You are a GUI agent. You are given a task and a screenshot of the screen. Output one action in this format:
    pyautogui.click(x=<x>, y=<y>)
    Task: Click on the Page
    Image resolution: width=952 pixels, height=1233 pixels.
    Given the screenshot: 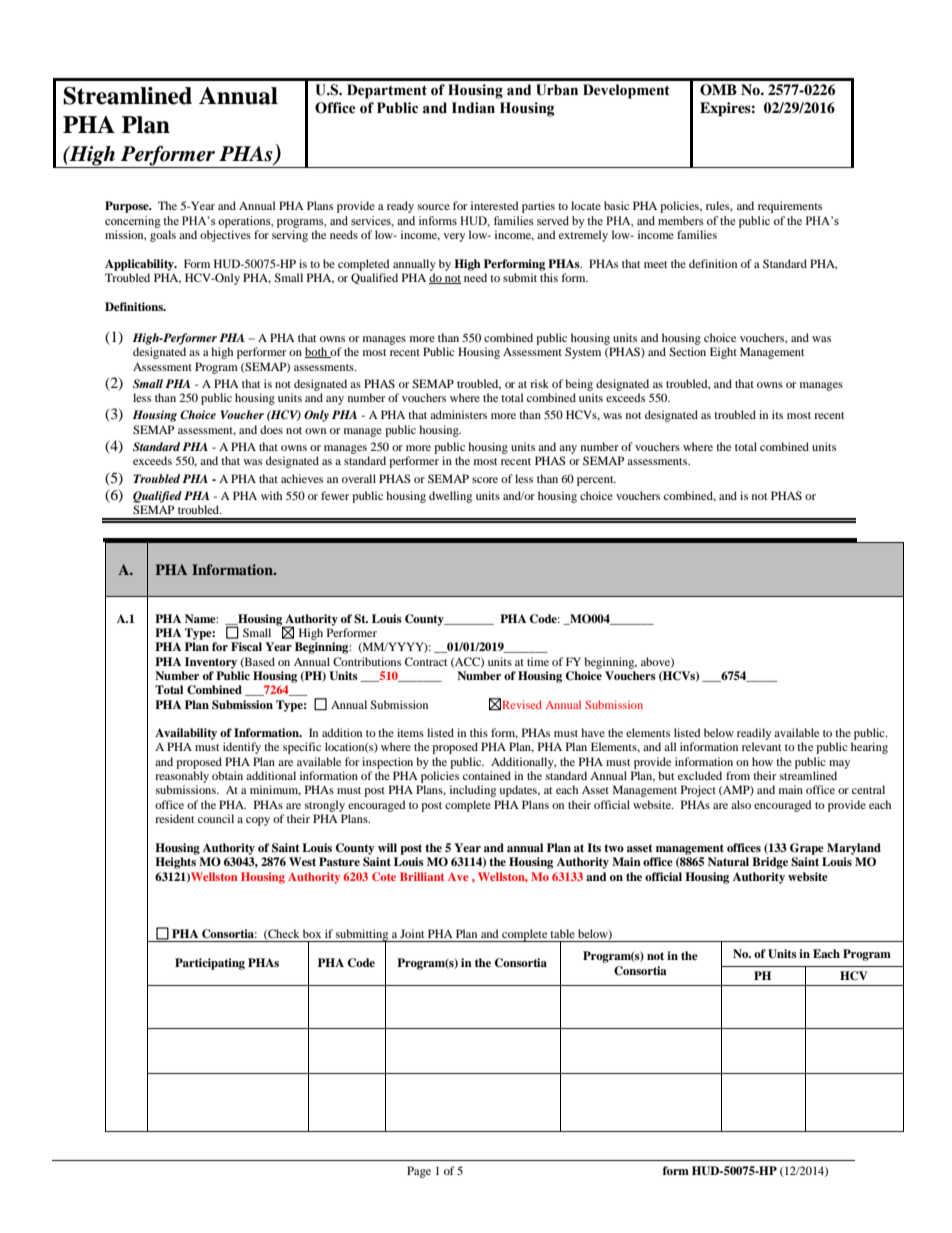 What is the action you would take?
    pyautogui.click(x=419, y=1172)
